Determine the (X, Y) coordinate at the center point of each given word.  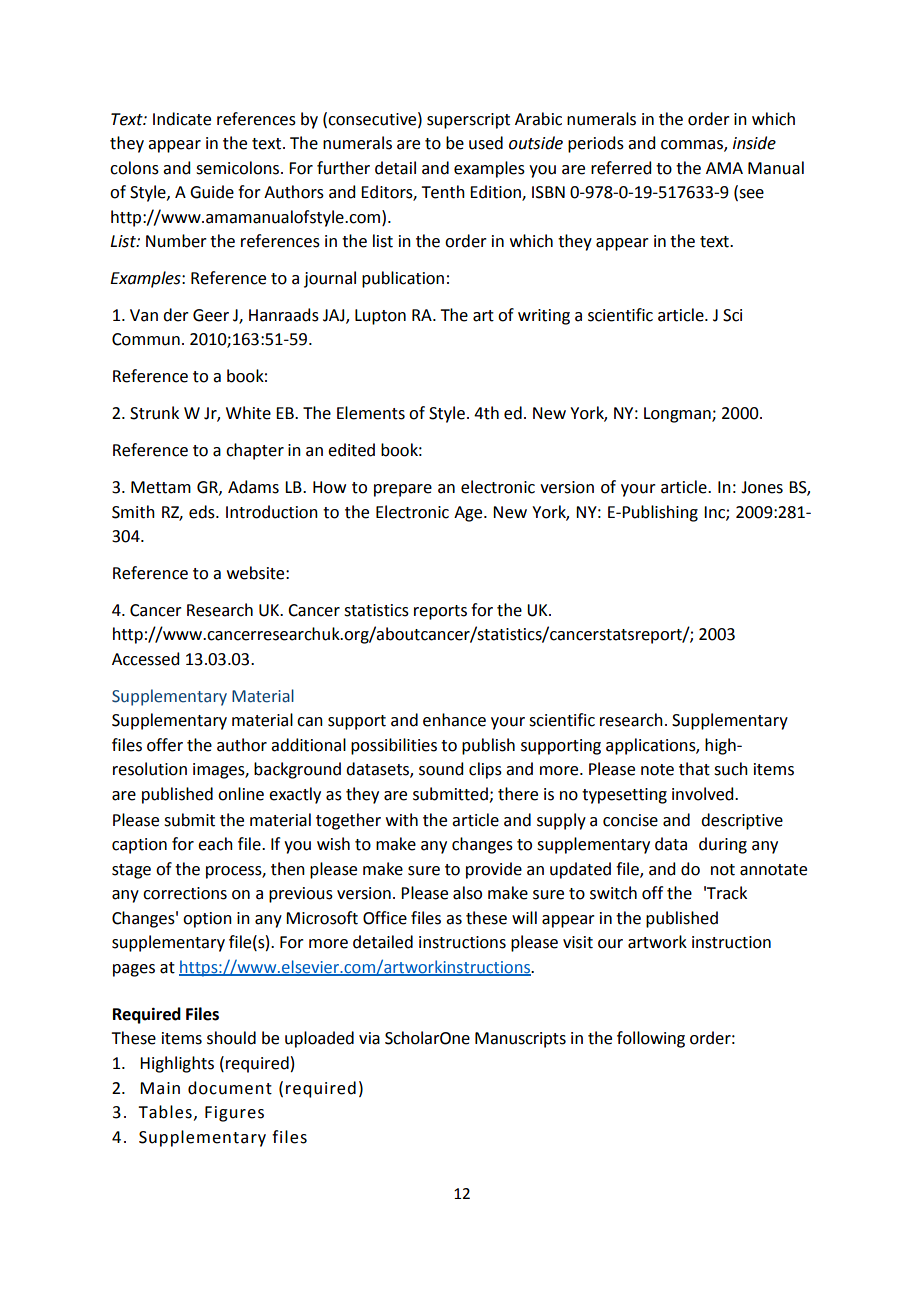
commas (693, 146)
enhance (454, 720)
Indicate (182, 119)
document (230, 1088)
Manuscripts (520, 1040)
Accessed (145, 659)
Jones (762, 487)
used (486, 143)
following (651, 1039)
